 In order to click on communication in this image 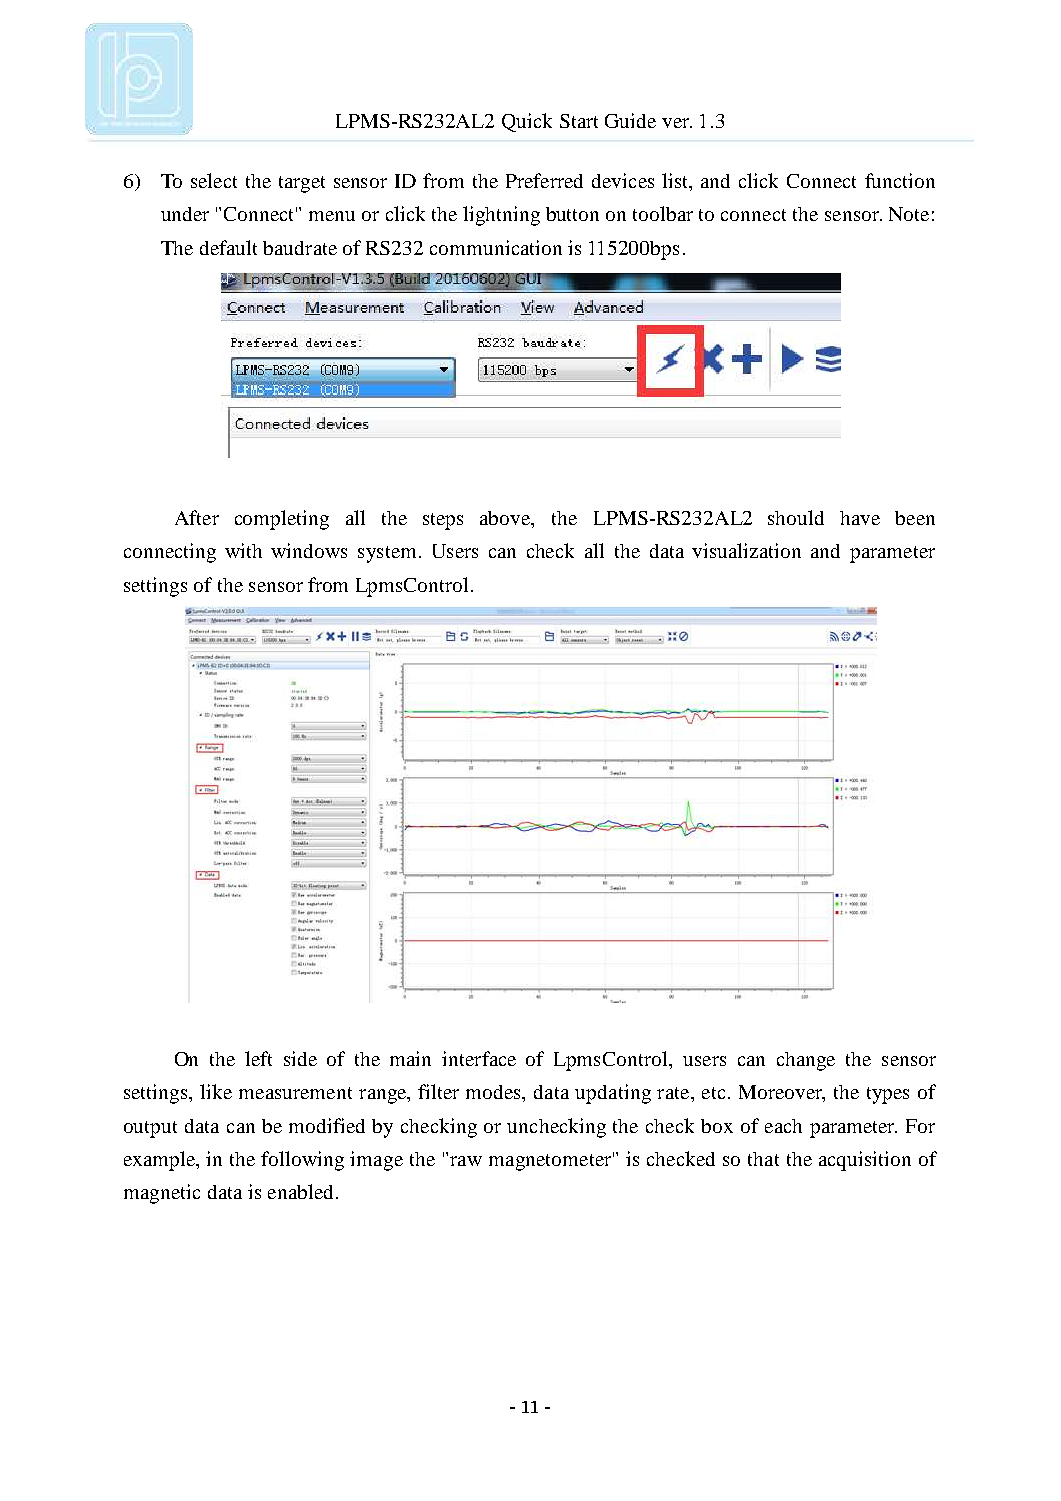, I will do `click(496, 247)`.
